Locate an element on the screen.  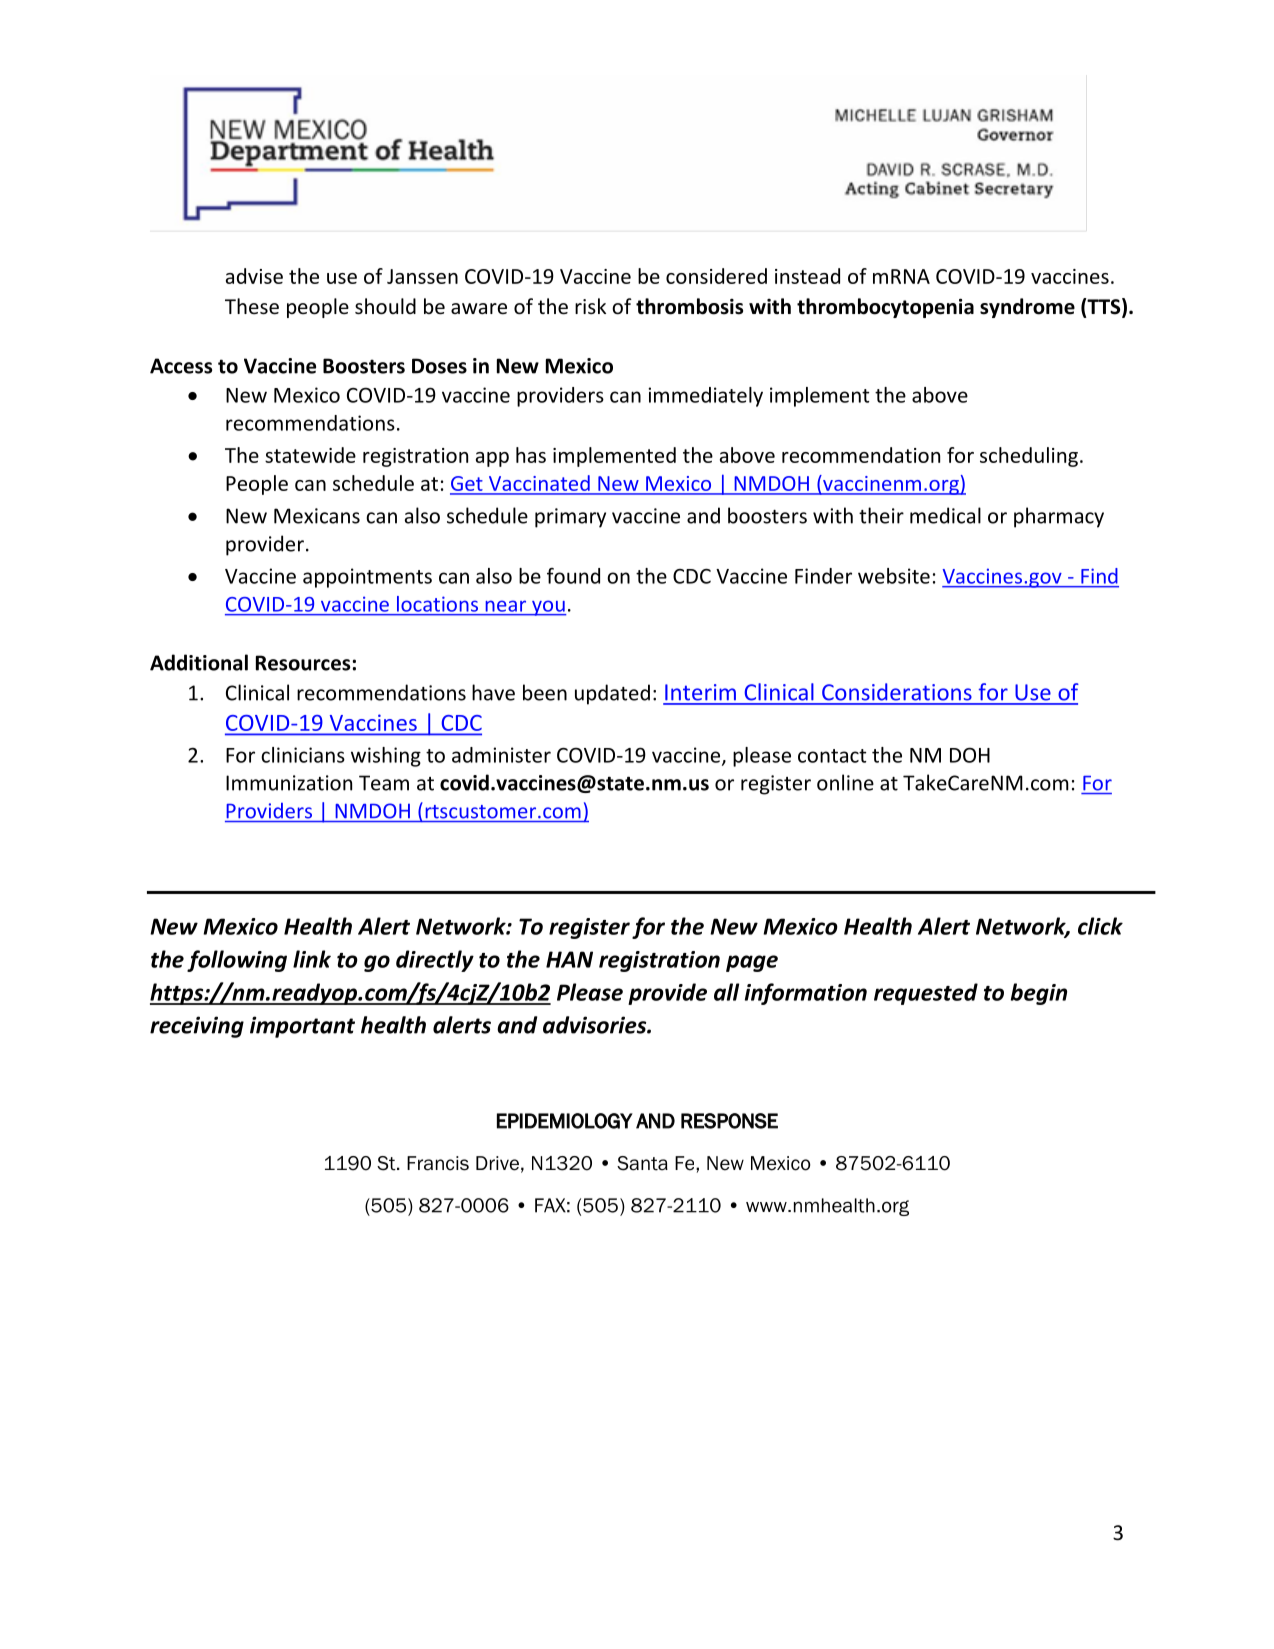
Francis is located at coordinates (438, 1163).
